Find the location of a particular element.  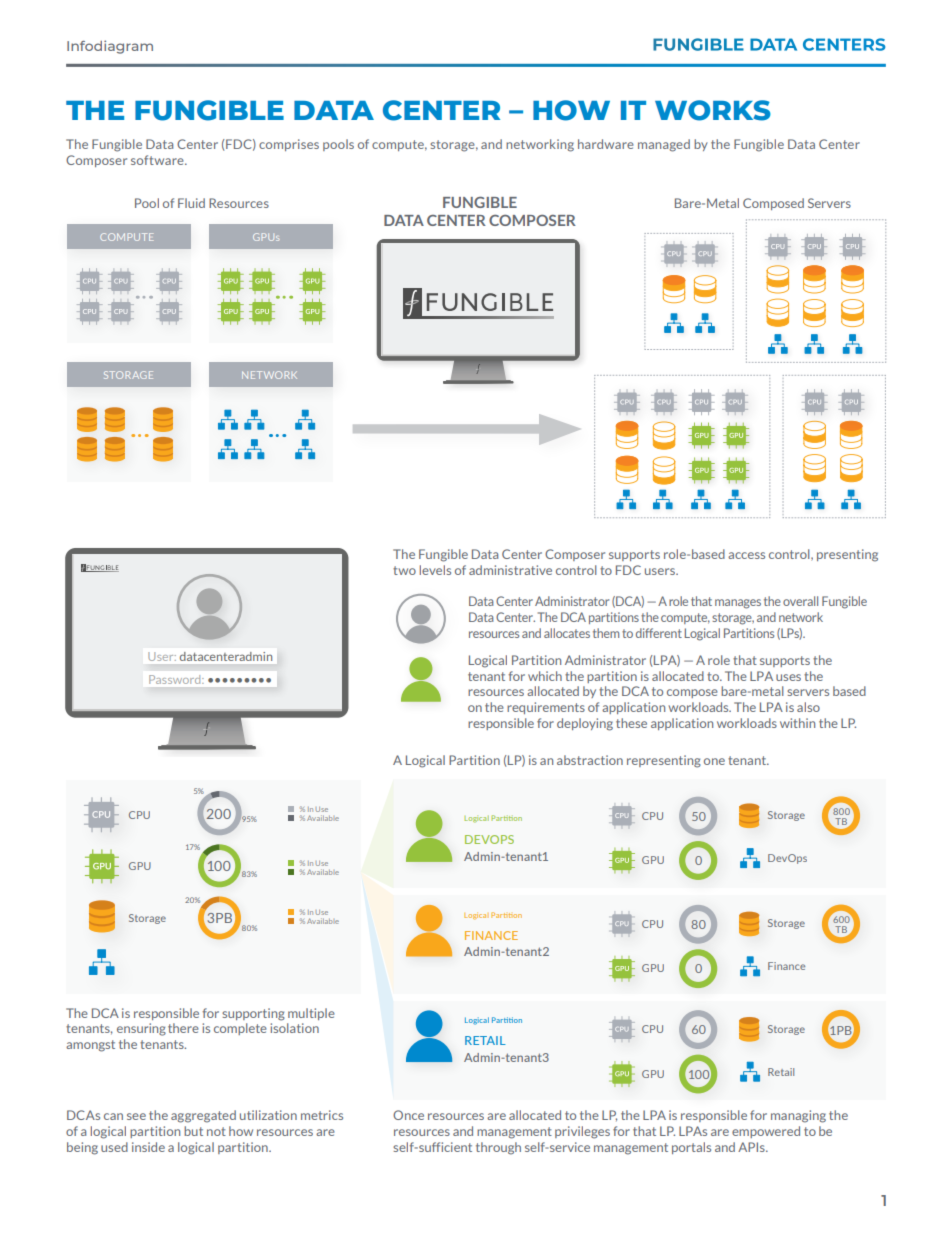

software is located at coordinates (158, 160).
